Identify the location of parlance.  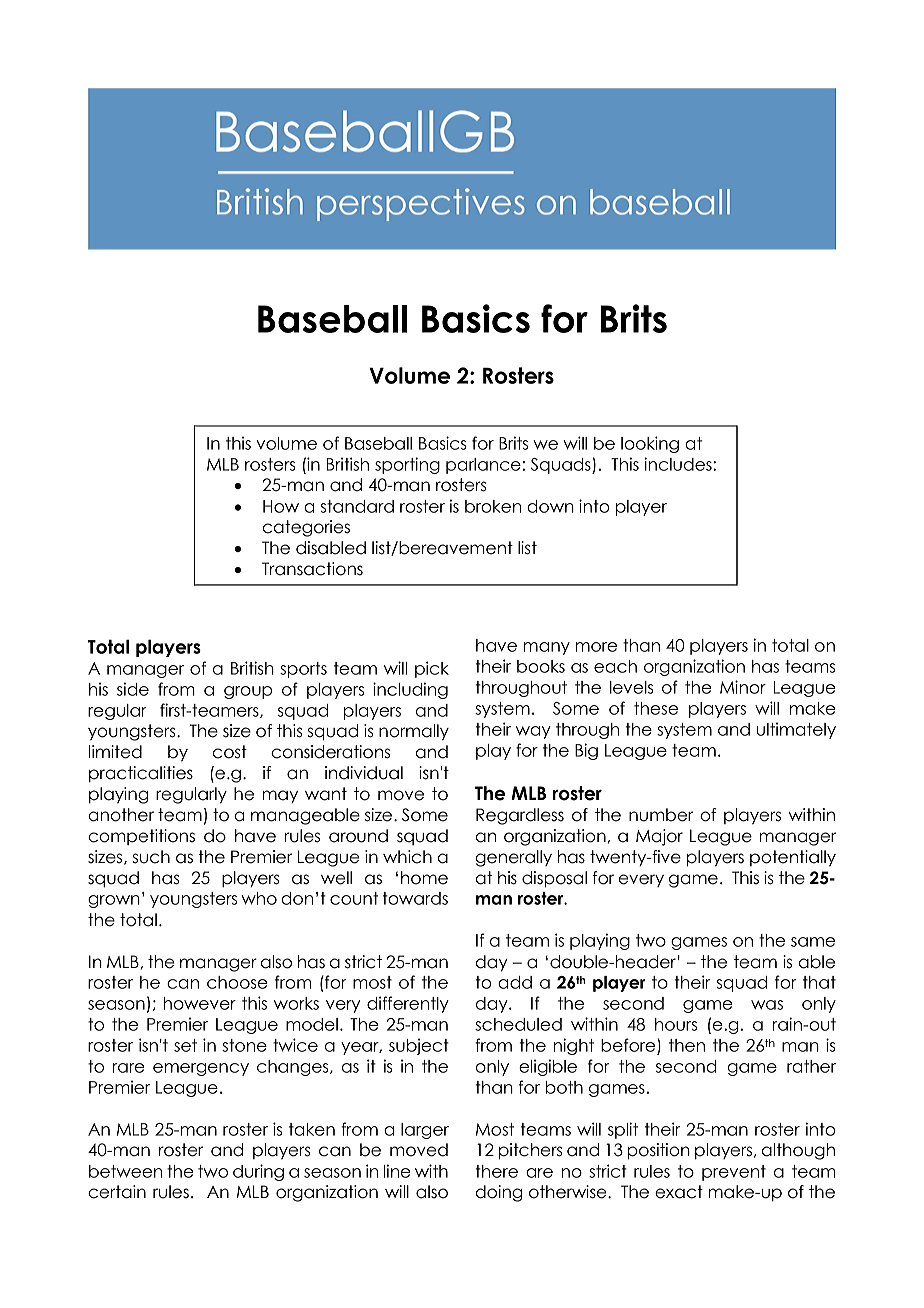
(483, 466).
